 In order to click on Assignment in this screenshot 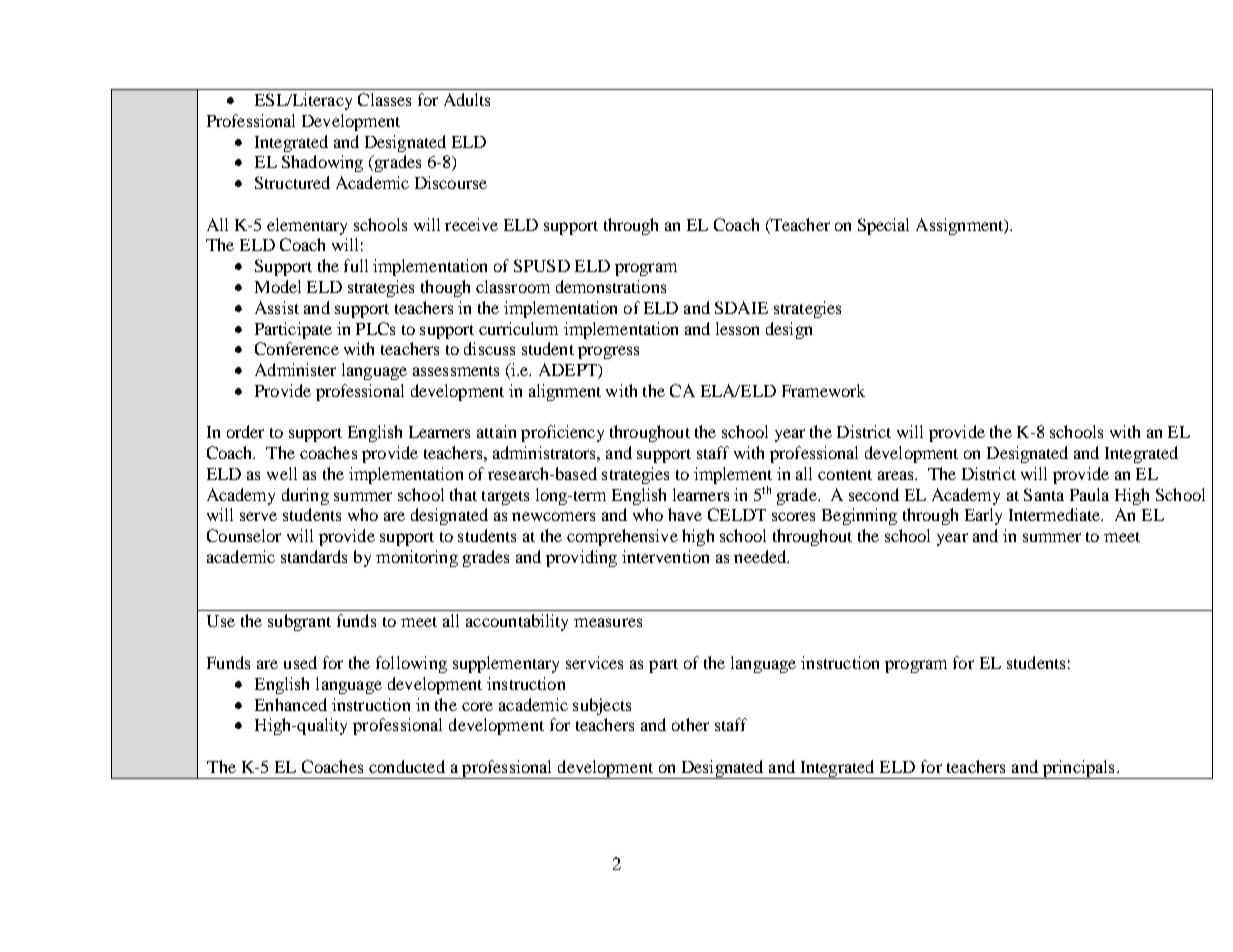, I will do `click(961, 226)`.
